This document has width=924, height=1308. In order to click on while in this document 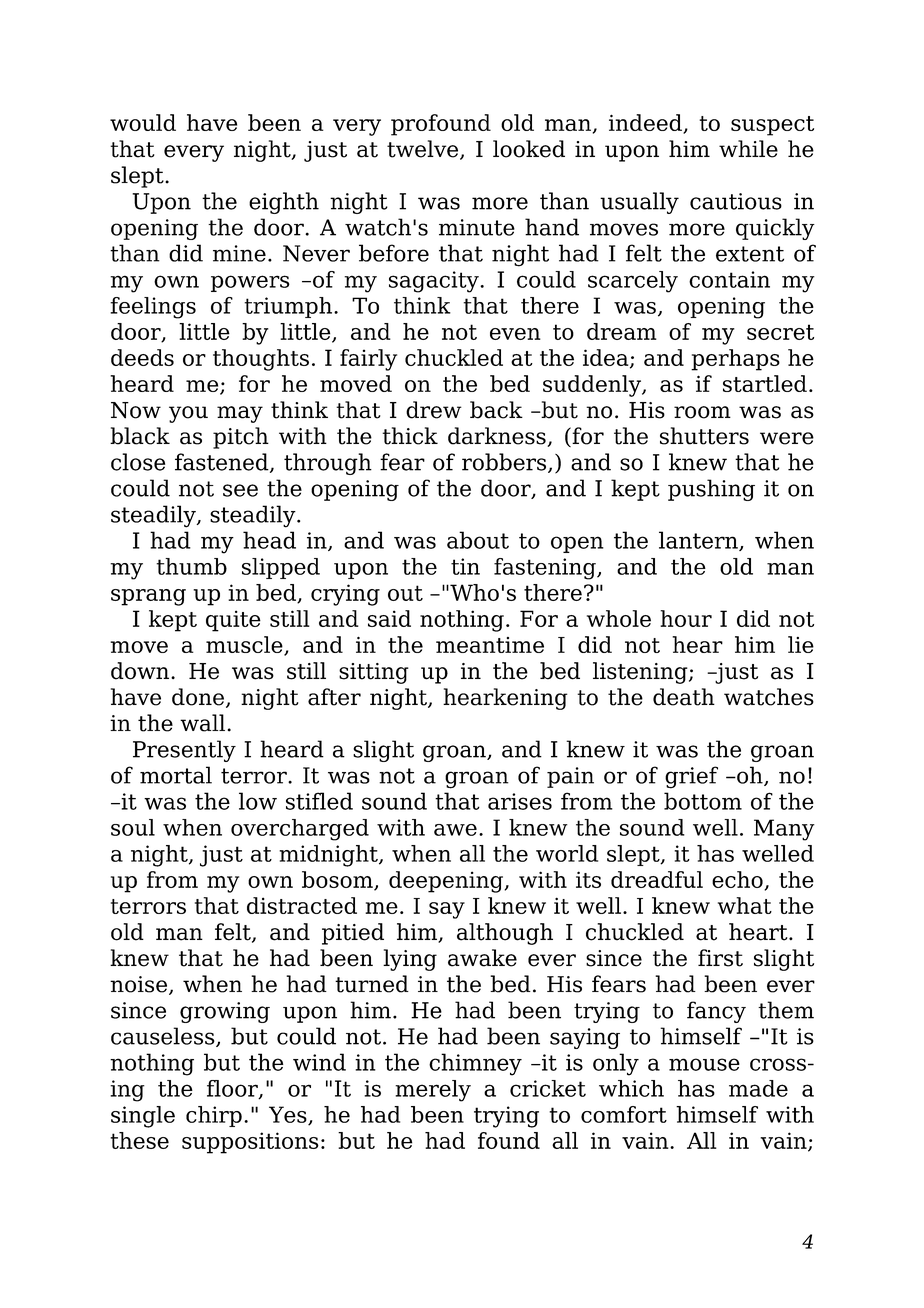, I will do `click(748, 149)`.
